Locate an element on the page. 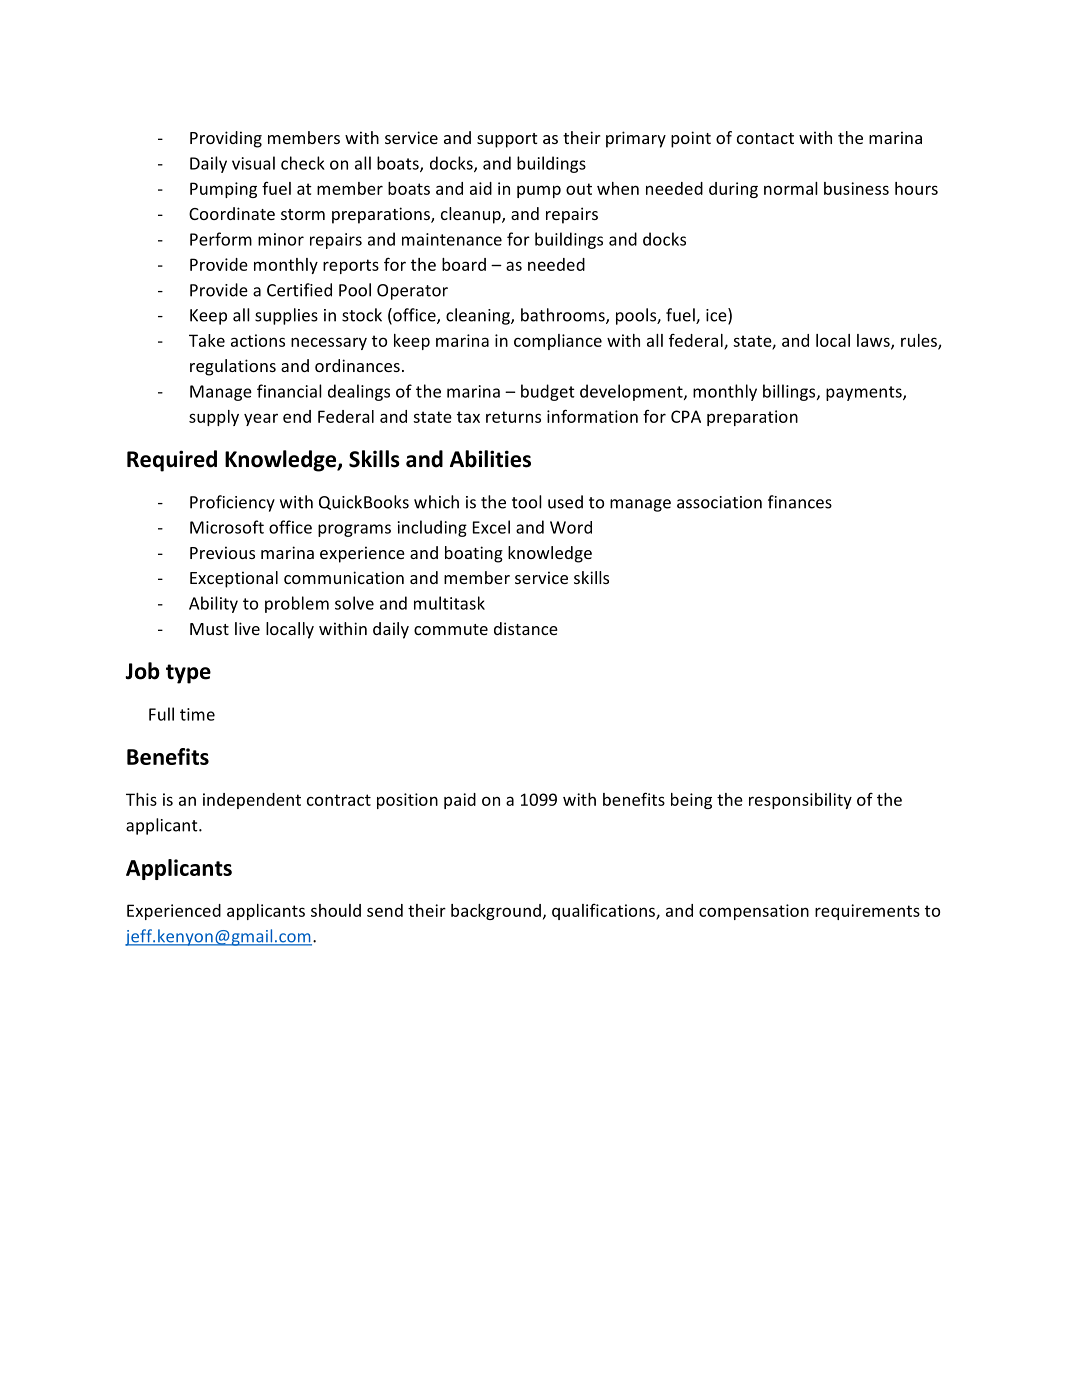  bathrooms is located at coordinates (564, 316).
